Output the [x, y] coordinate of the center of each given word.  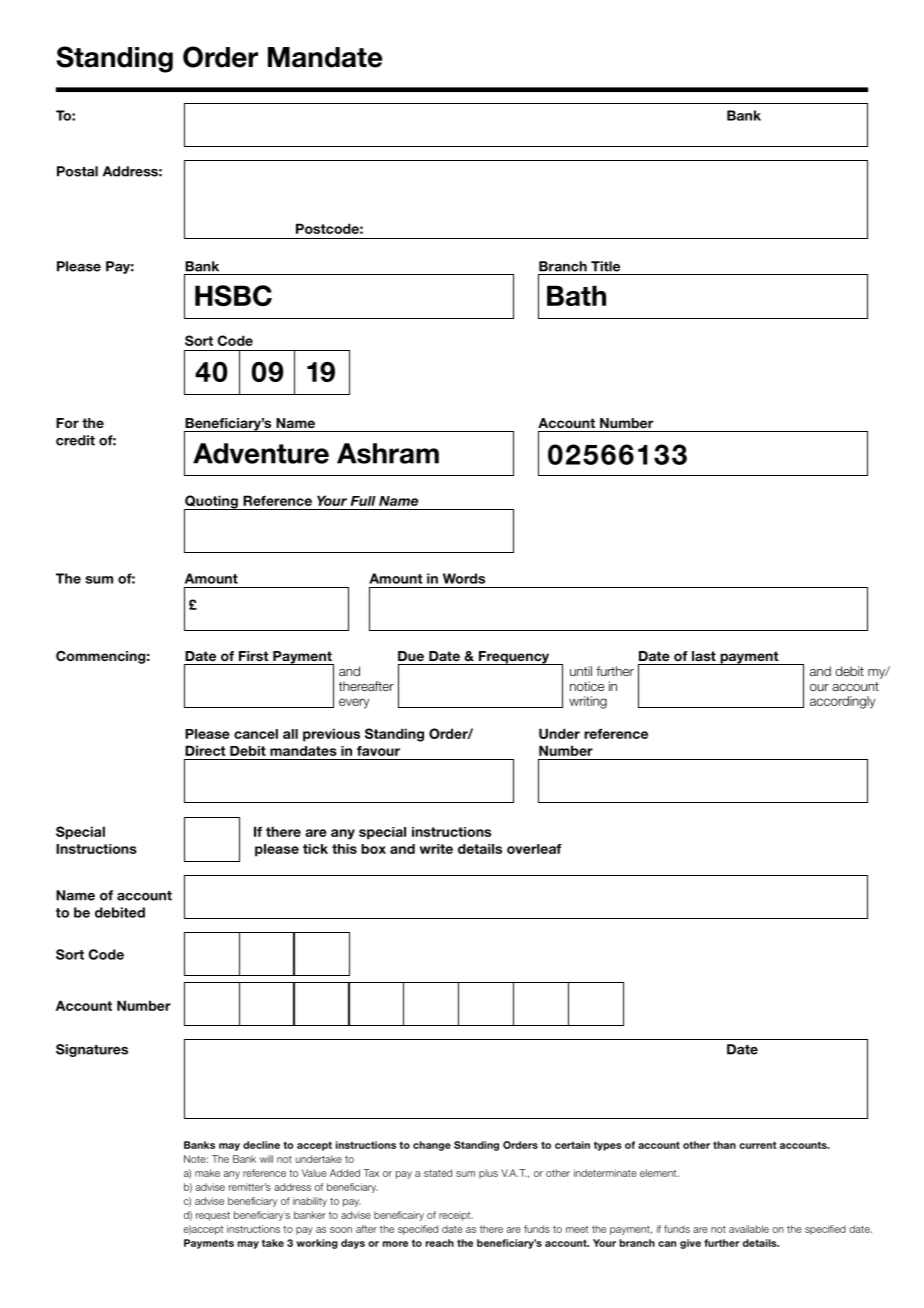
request [213, 1216]
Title [605, 266]
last [704, 656]
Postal [77, 171]
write [436, 849]
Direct [205, 750]
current [758, 1145]
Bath [576, 295]
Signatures [92, 1050]
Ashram [388, 453]
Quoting [212, 503]
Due [411, 656]
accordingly [842, 702]
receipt [456, 1216]
